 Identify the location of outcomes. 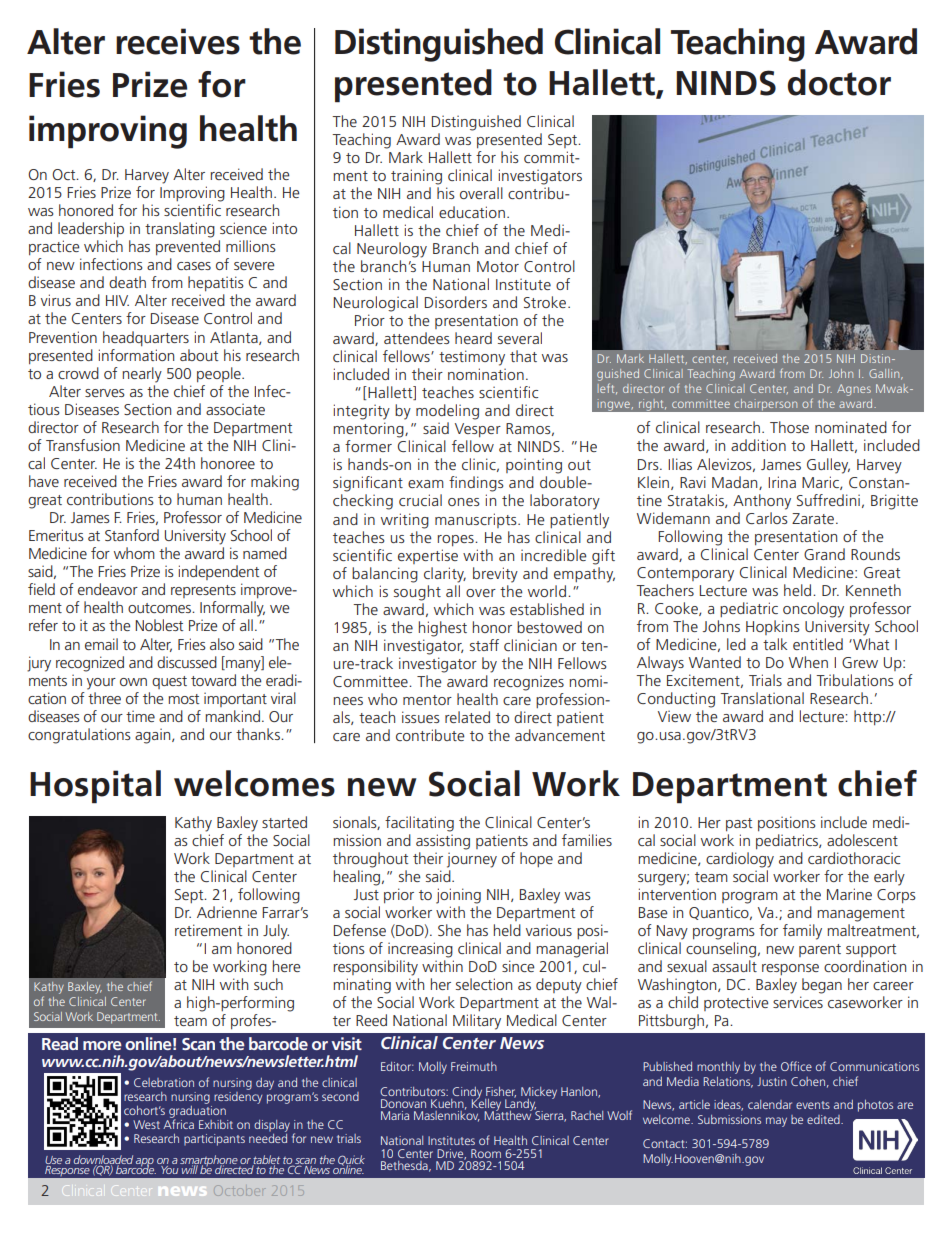
(161, 608).
